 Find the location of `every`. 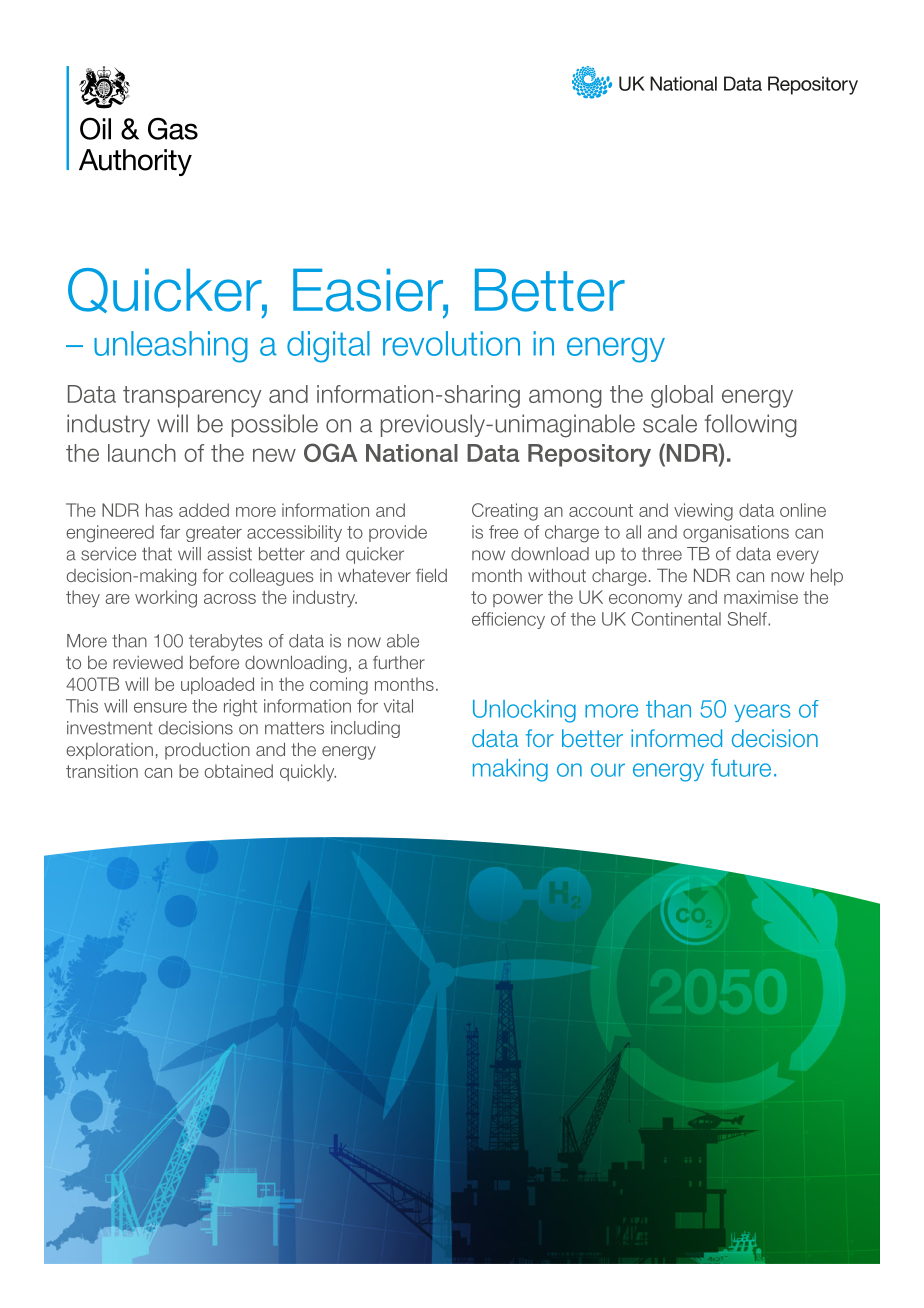

every is located at coordinates (798, 557).
